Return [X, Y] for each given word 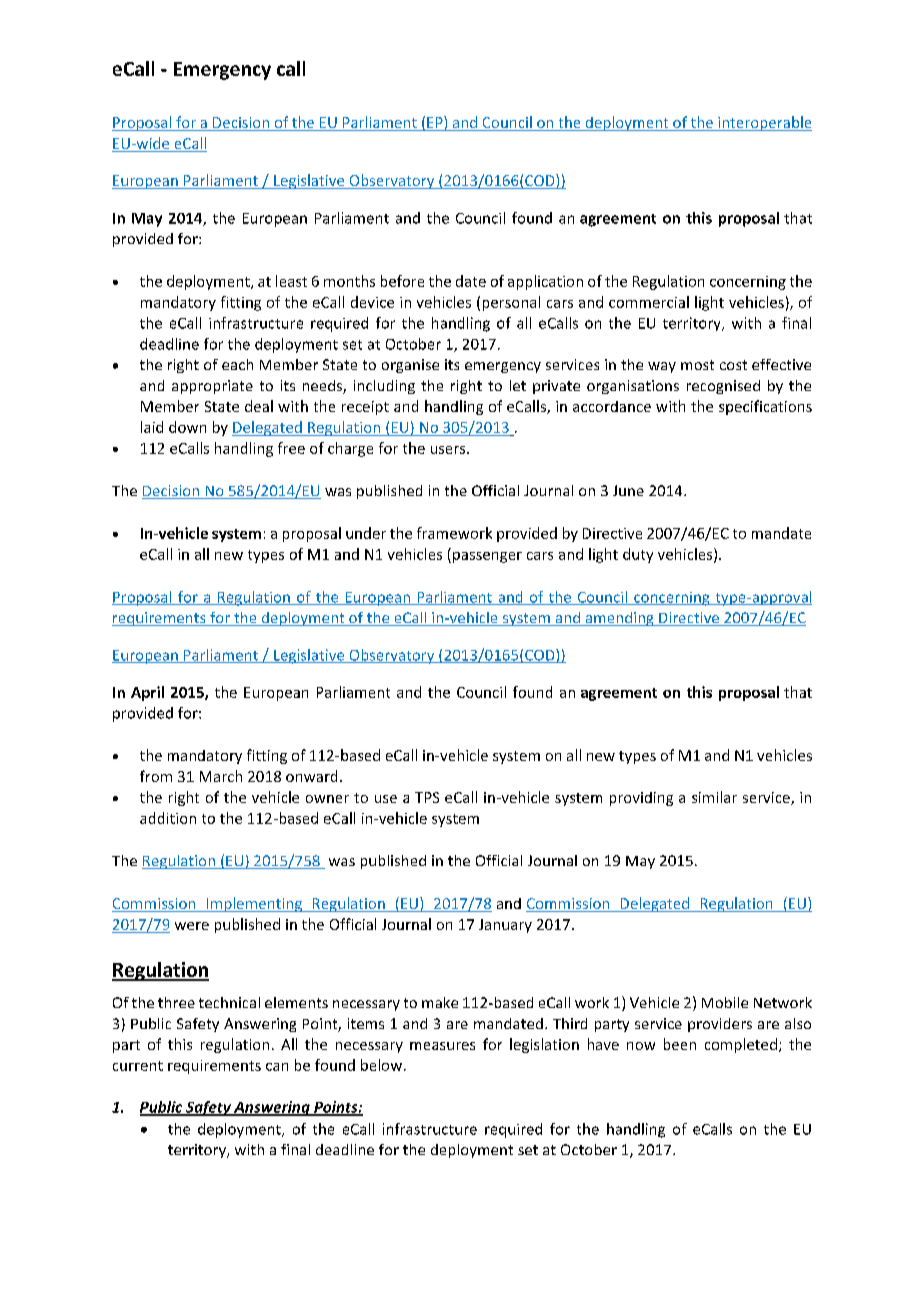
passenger [487, 557]
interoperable [764, 123]
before [402, 281]
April [147, 693]
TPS [427, 797]
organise [410, 366]
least [291, 281]
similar [714, 797]
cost [733, 365]
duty [638, 555]
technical [229, 1002]
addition [168, 818]
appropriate [212, 387]
